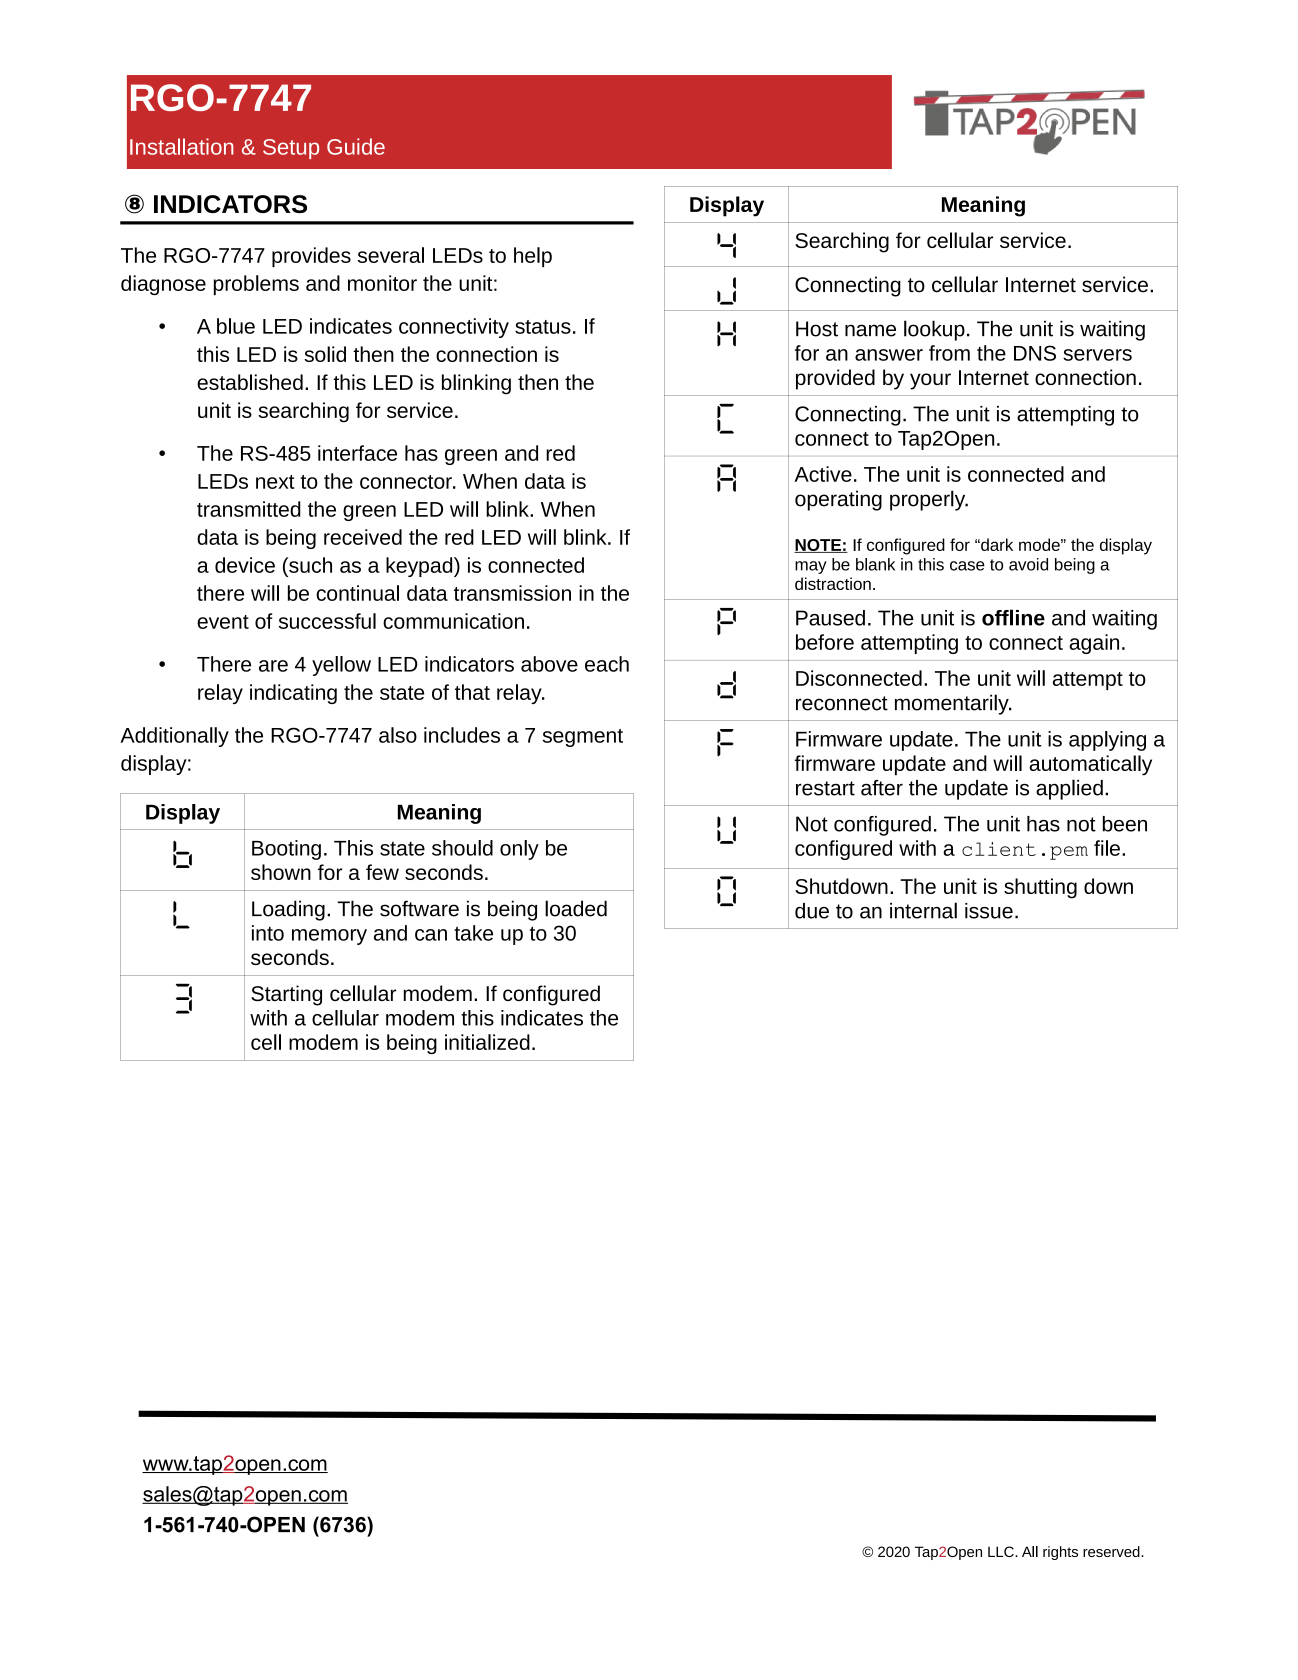 This page has height=1680, width=1298. I want to click on initialized, so click(487, 1042).
